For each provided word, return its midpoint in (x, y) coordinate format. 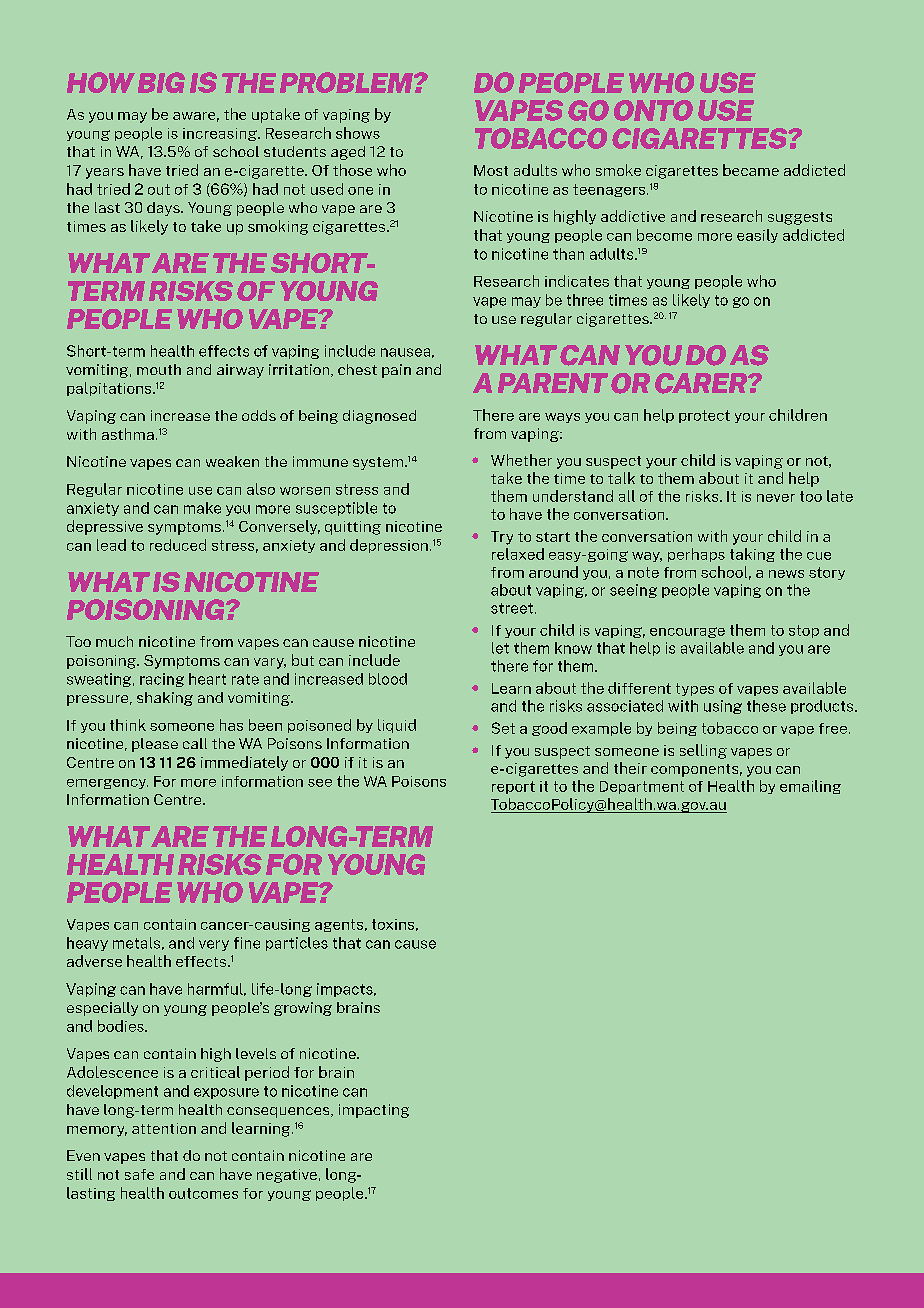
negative (287, 1176)
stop (804, 631)
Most (491, 170)
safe (139, 1174)
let (500, 648)
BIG (161, 82)
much (114, 641)
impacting (374, 1111)
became (751, 170)
